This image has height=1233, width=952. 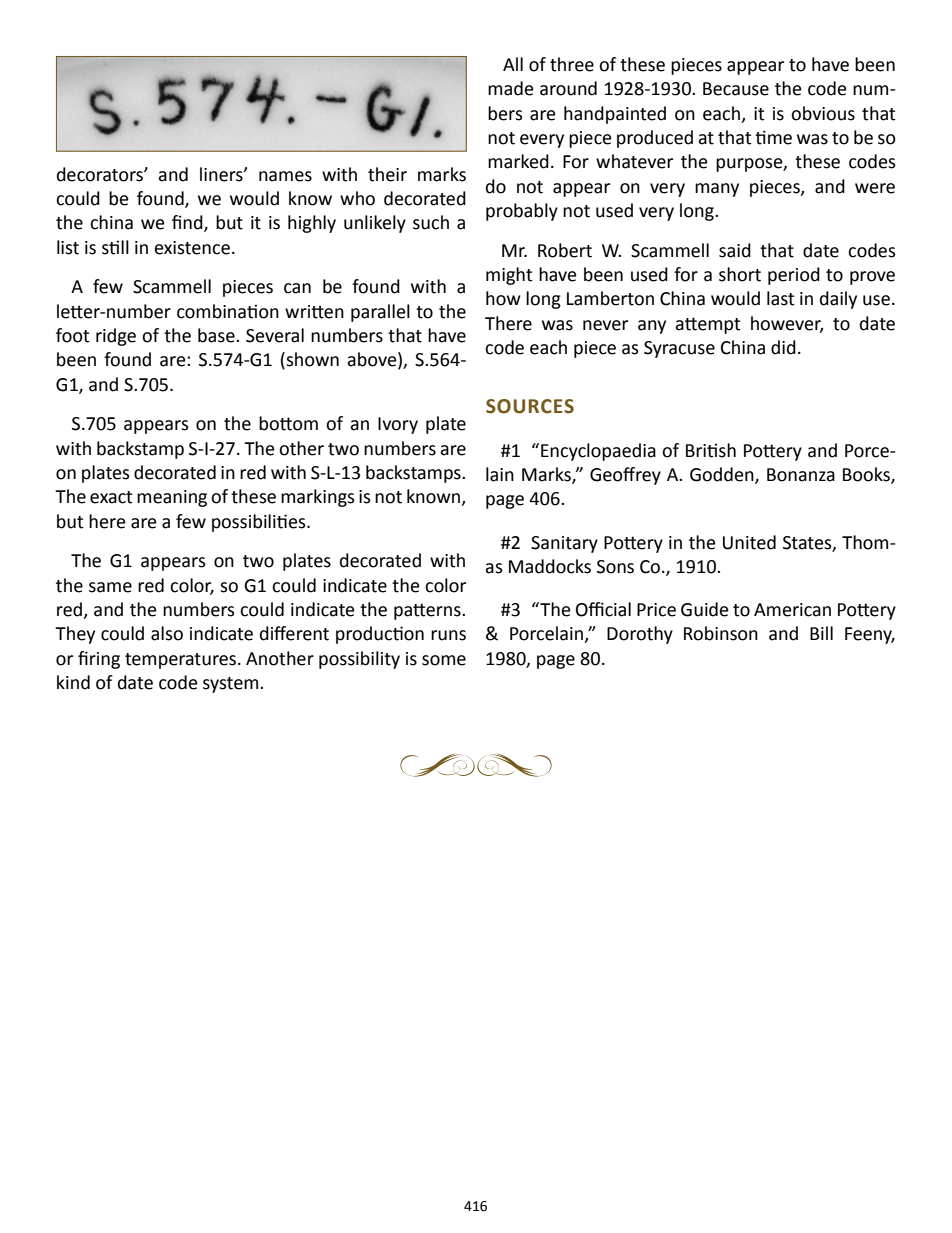 What do you see at coordinates (736, 89) in the image?
I see `Because` at bounding box center [736, 89].
